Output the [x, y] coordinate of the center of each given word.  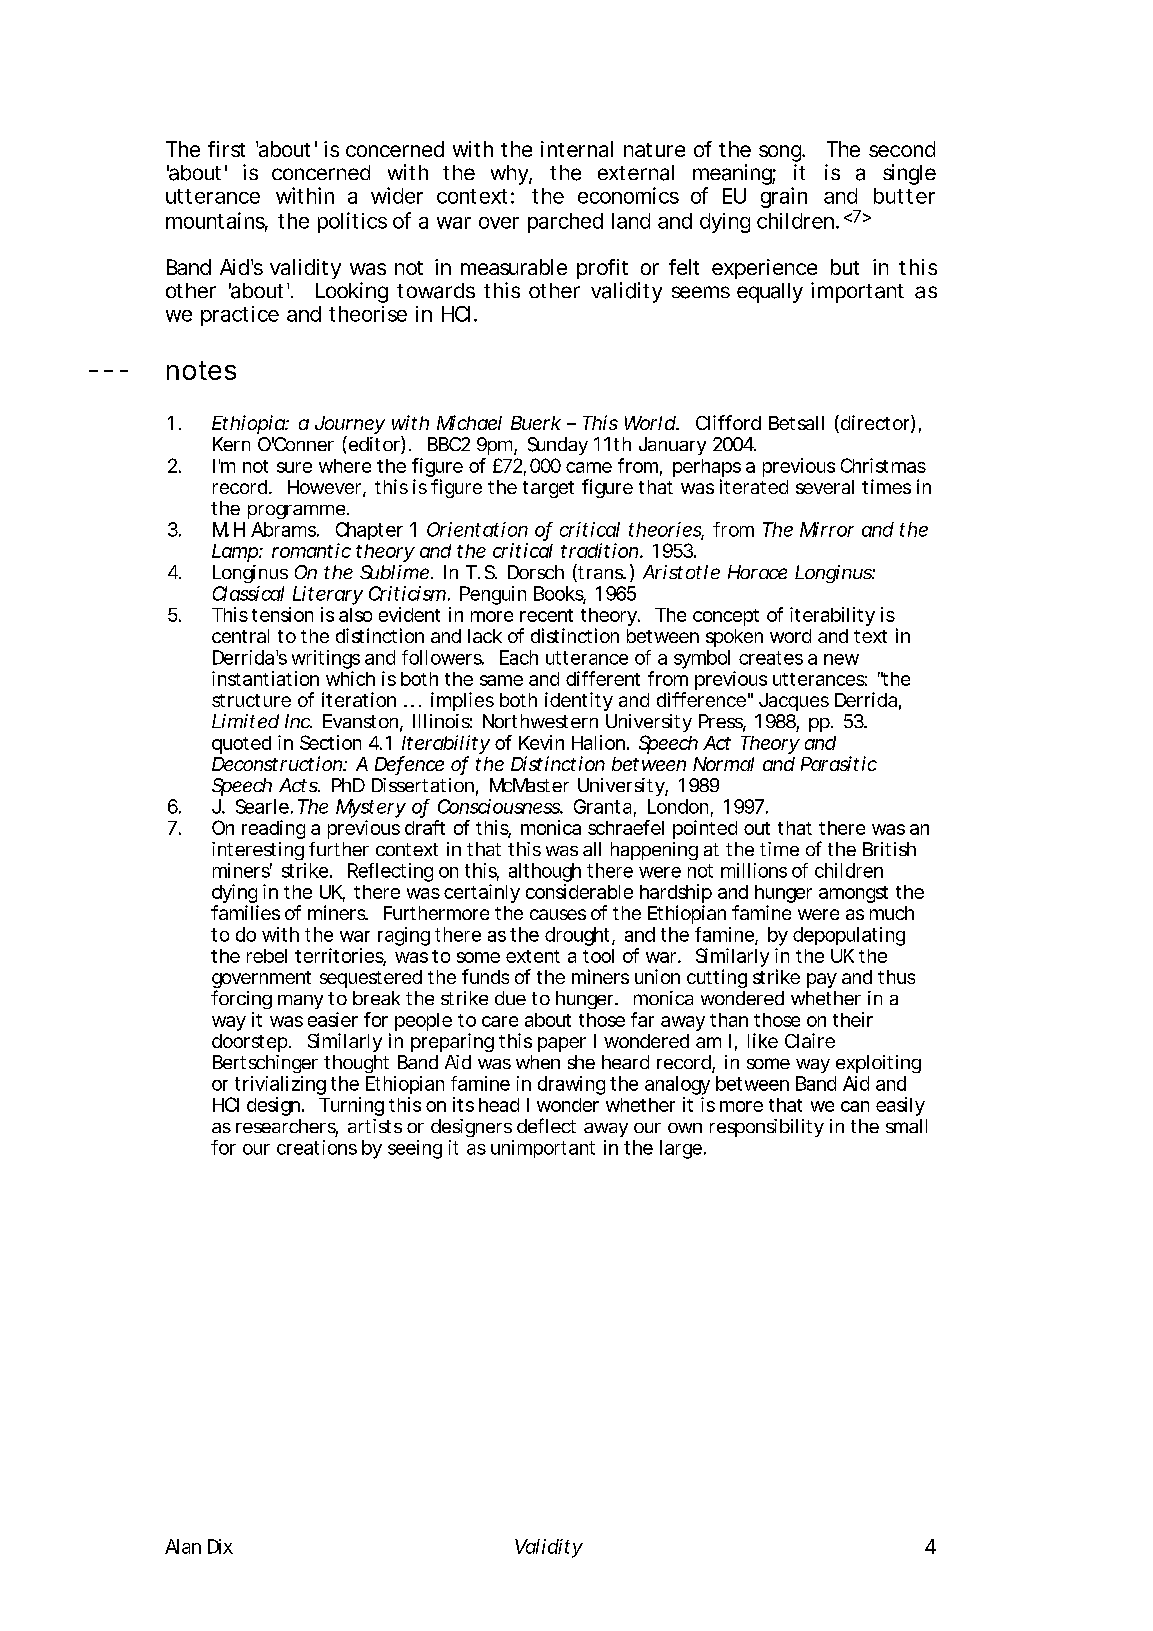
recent [546, 615]
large [681, 1149]
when [538, 1062]
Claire [810, 1040]
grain [784, 197]
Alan [183, 1546]
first [226, 149]
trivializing [280, 1087]
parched [565, 223]
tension [282, 614]
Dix [220, 1546]
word [790, 636]
